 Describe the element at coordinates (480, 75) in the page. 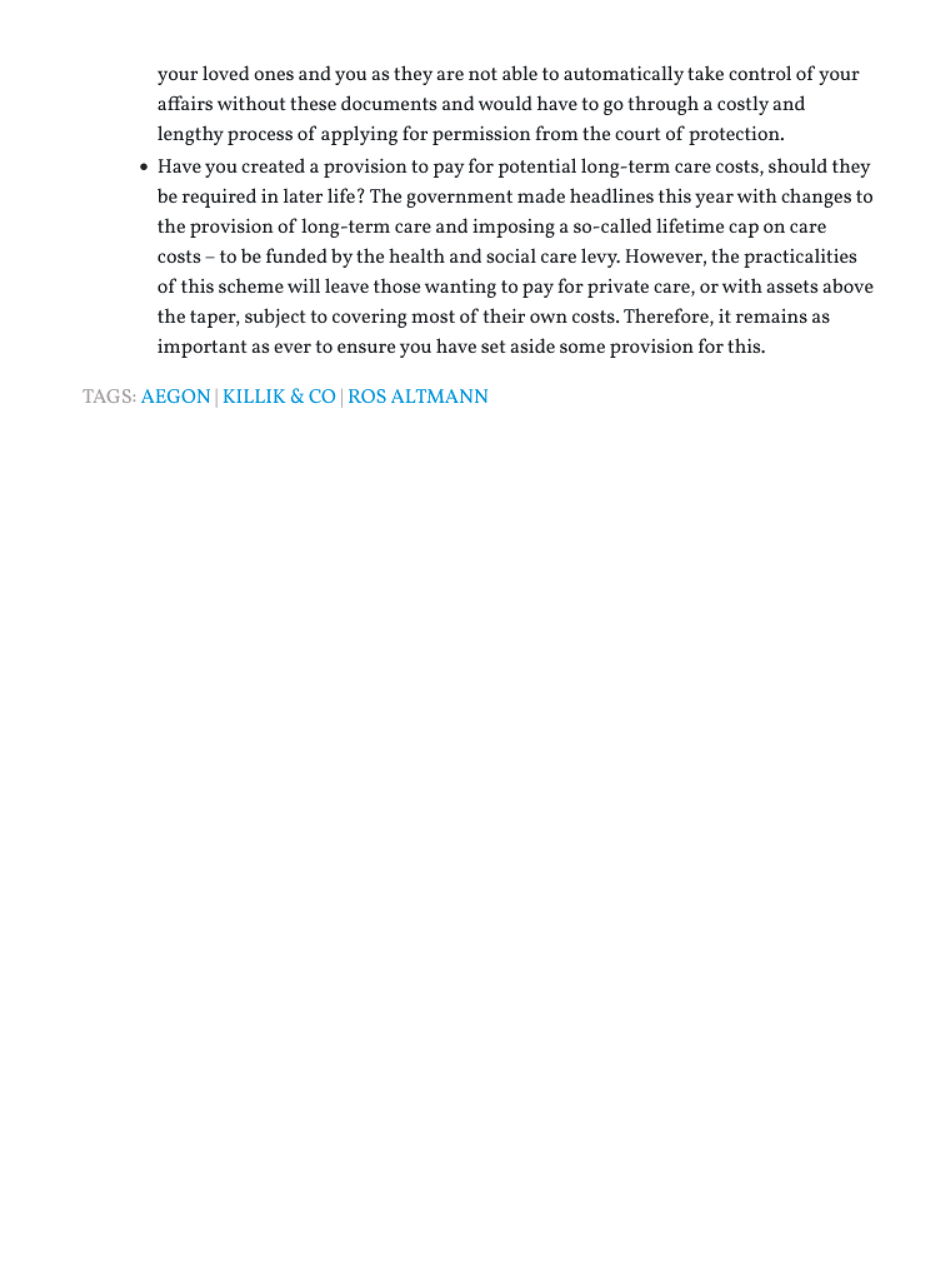

I see `not` at that location.
